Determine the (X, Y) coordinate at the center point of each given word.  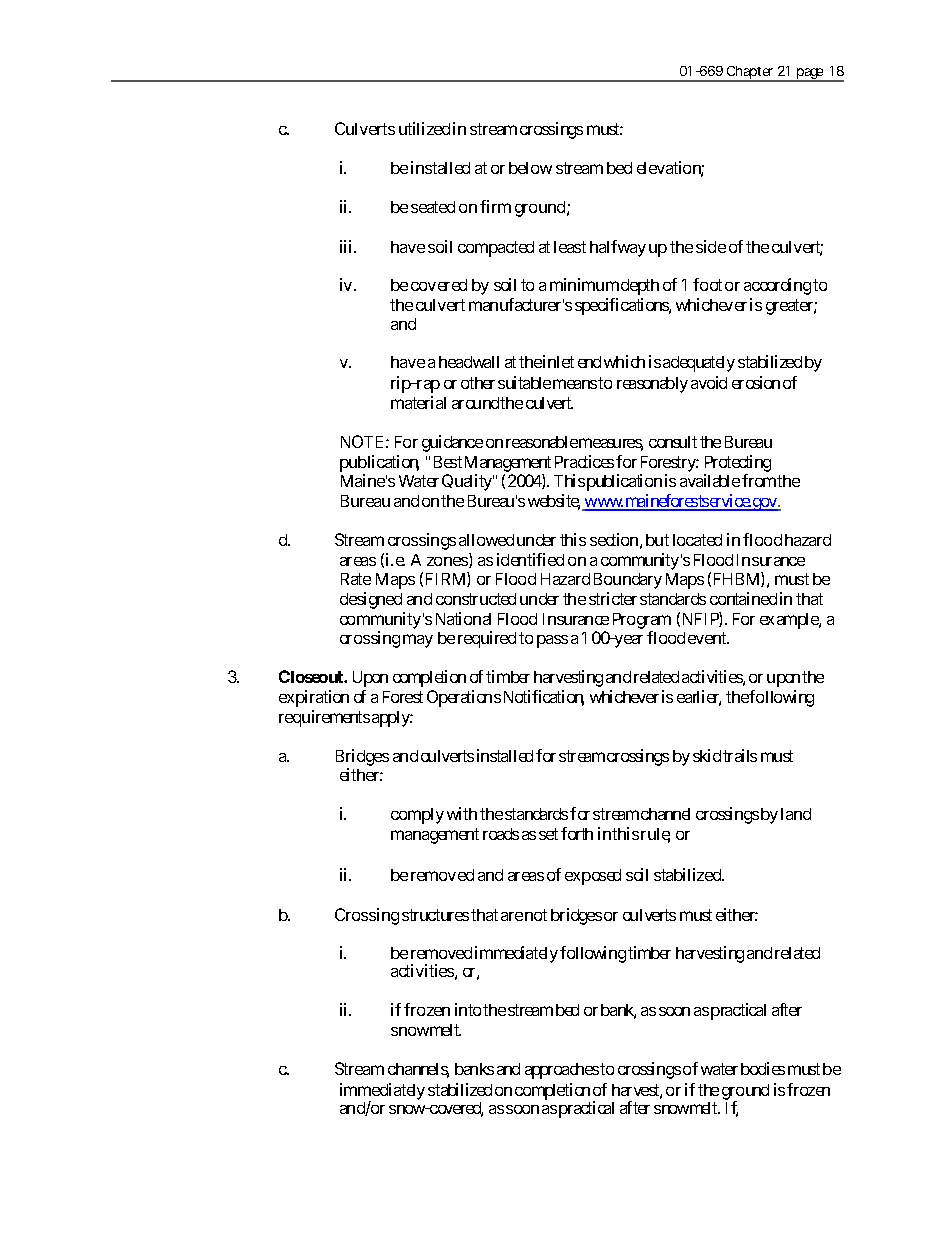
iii (347, 246)
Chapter (750, 74)
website (554, 502)
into (468, 1009)
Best (448, 462)
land (796, 814)
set (548, 834)
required (487, 639)
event (708, 638)
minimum (584, 284)
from (759, 480)
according (777, 286)
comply (417, 816)
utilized (424, 128)
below (530, 168)
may (418, 641)
